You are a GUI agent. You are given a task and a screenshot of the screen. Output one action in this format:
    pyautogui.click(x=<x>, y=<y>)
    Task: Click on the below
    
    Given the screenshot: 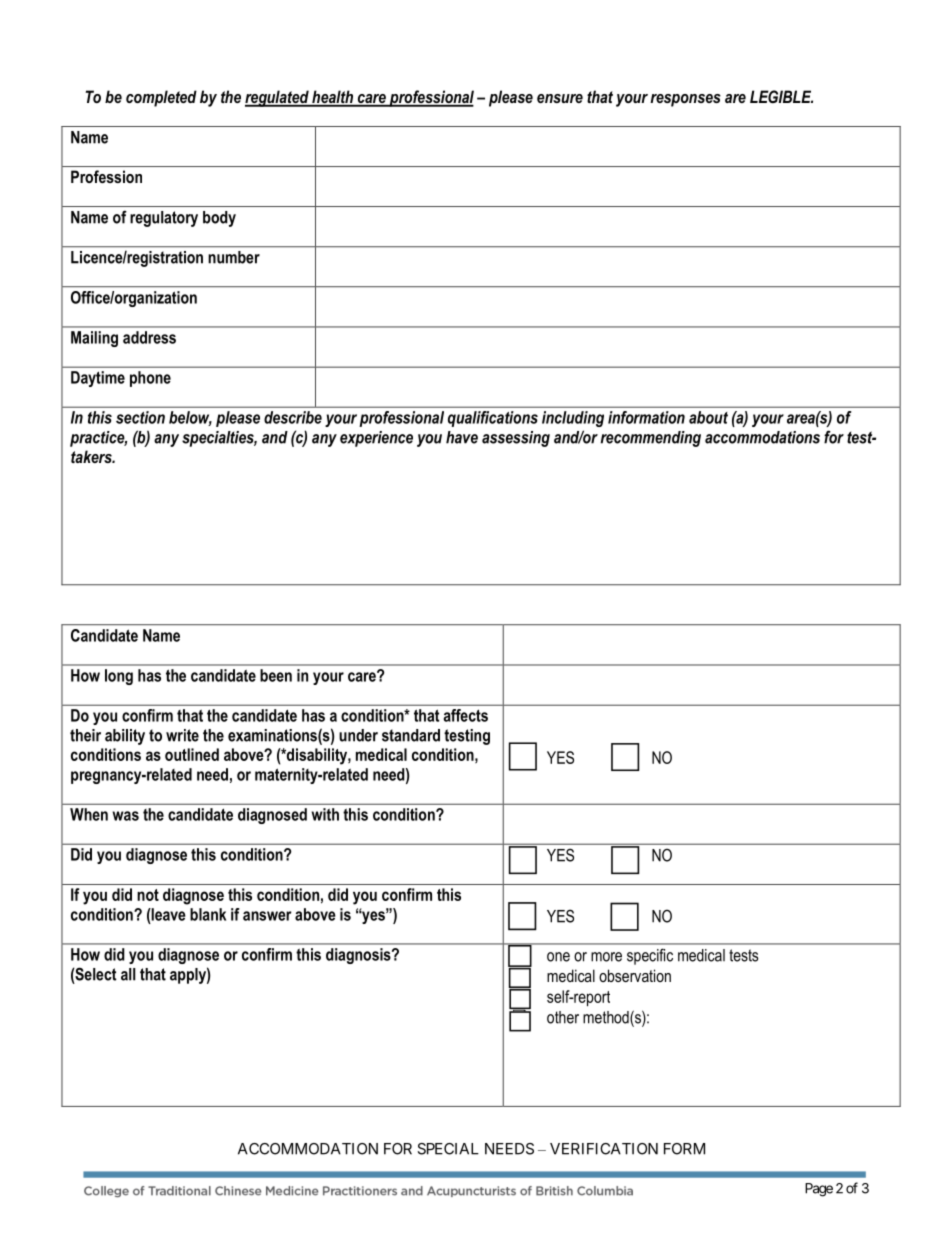 What is the action you would take?
    pyautogui.click(x=190, y=418)
